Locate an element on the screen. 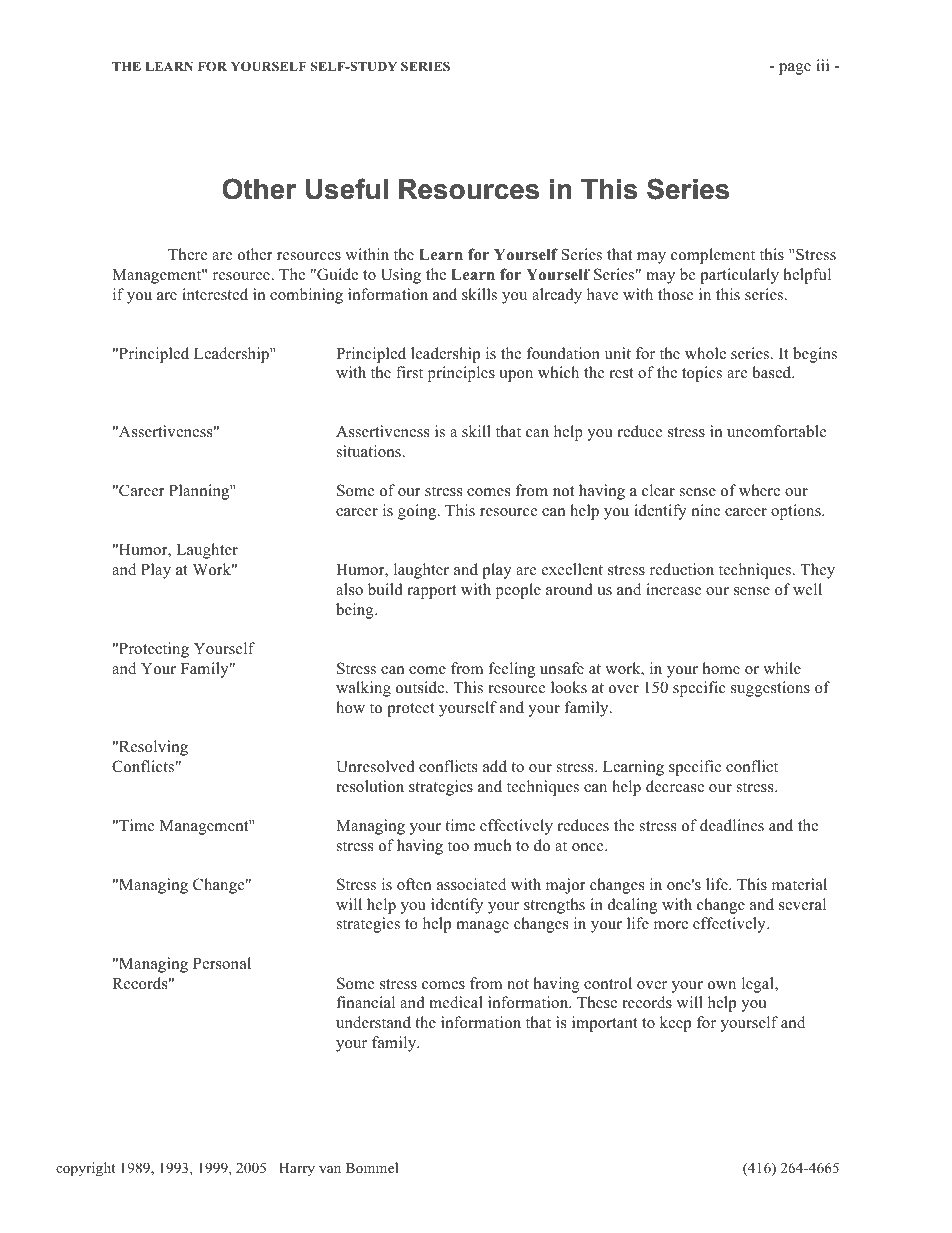 Image resolution: width=952 pixels, height=1233 pixels. situations is located at coordinates (370, 451).
